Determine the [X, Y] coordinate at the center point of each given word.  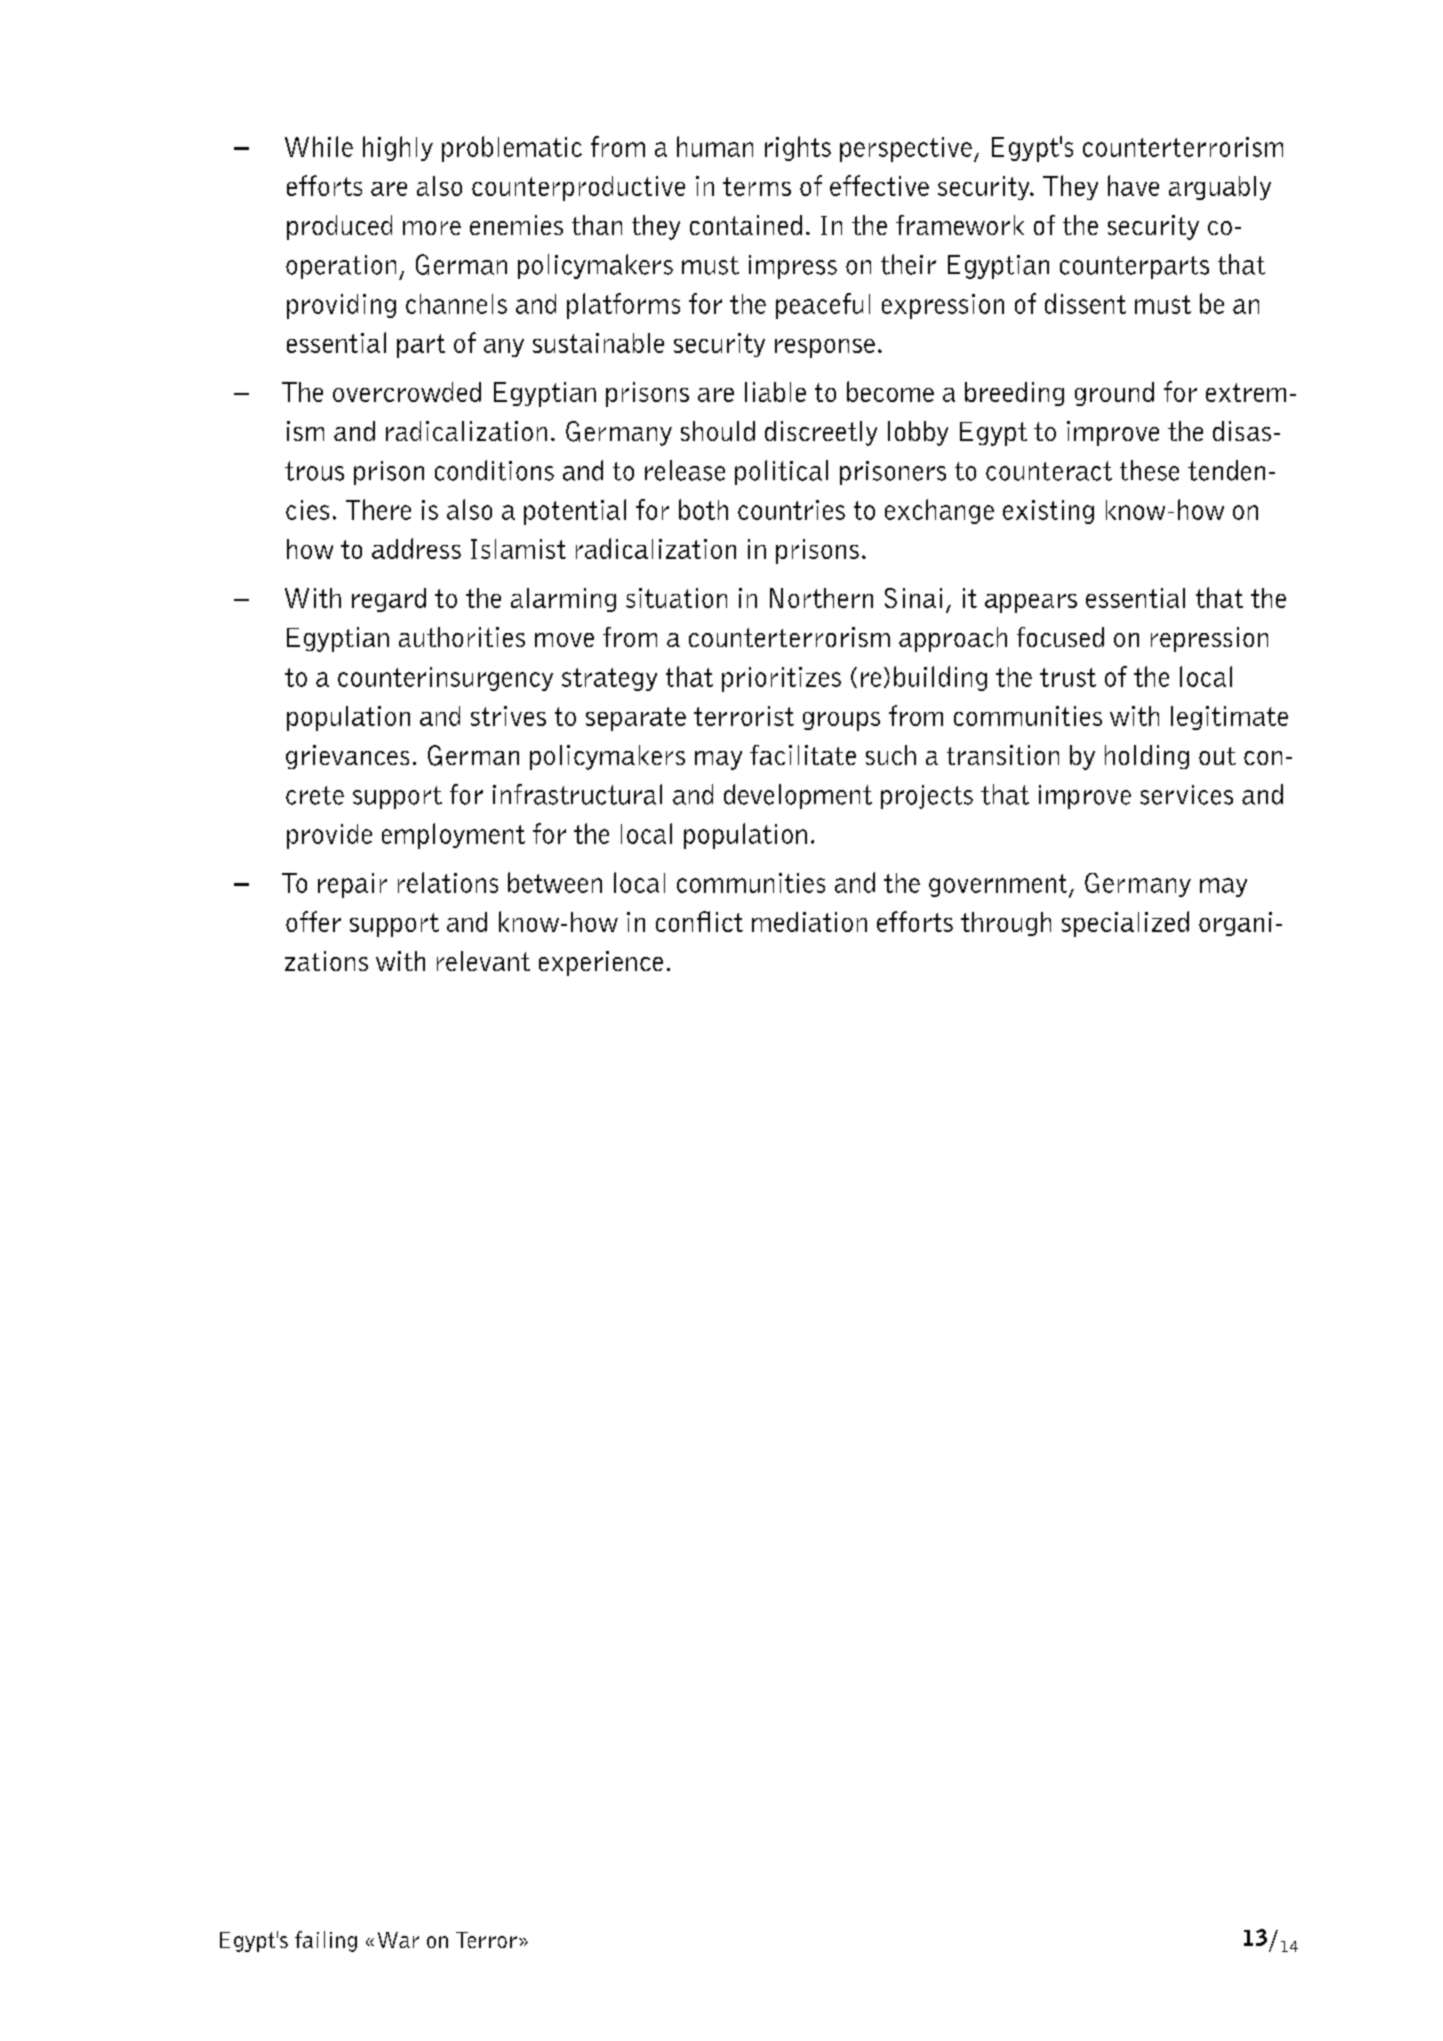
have [1133, 185]
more [432, 228]
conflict [699, 921]
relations [448, 882]
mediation [809, 922]
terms [757, 186]
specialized [1125, 924]
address [416, 548]
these [1149, 470]
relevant [483, 961]
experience [601, 963]
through [1006, 924]
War [398, 1940]
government [999, 886]
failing [326, 1941]
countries [791, 510]
